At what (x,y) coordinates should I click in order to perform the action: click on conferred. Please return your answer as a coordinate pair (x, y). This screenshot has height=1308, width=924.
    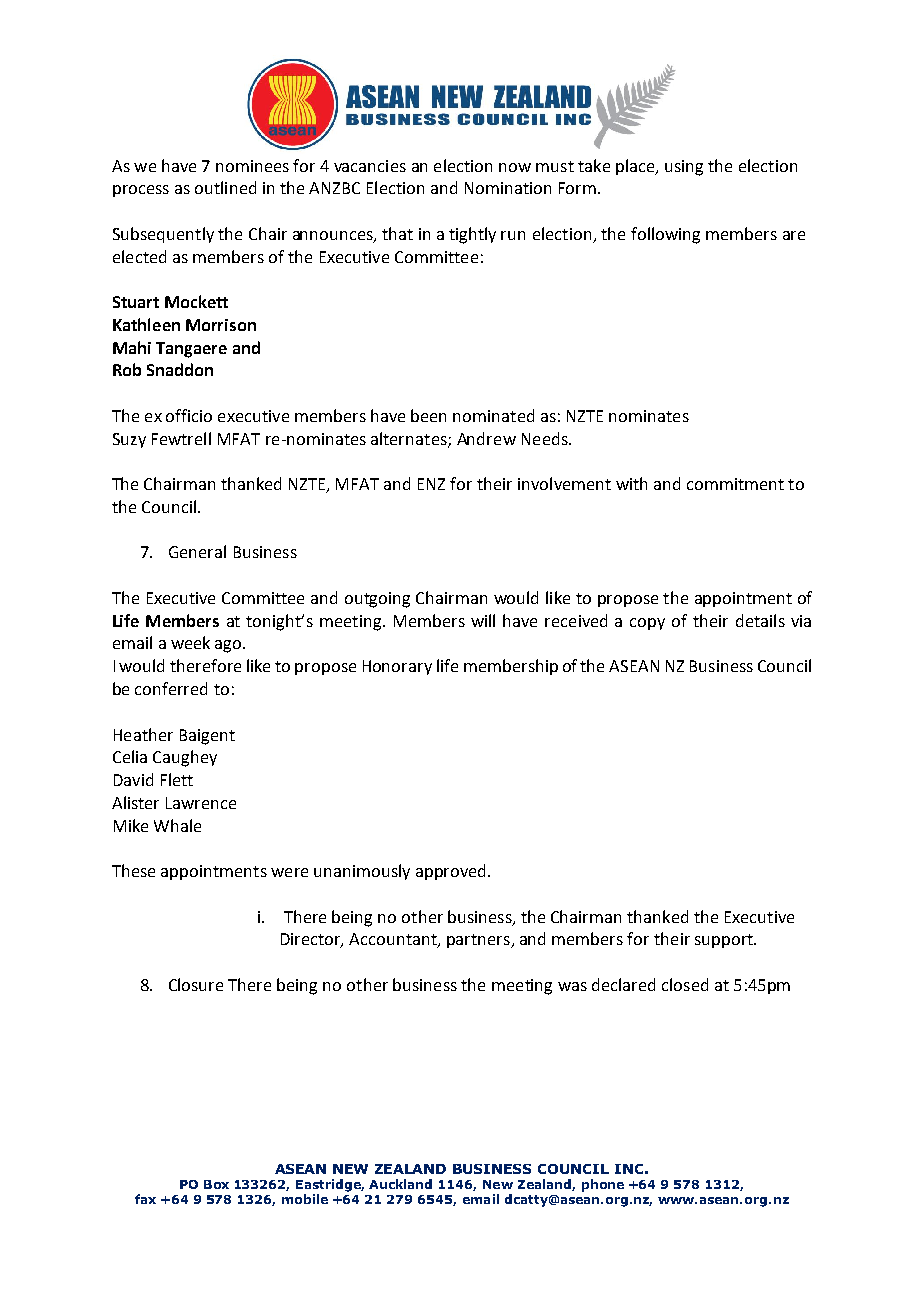
    Looking at the image, I should click on (171, 688).
